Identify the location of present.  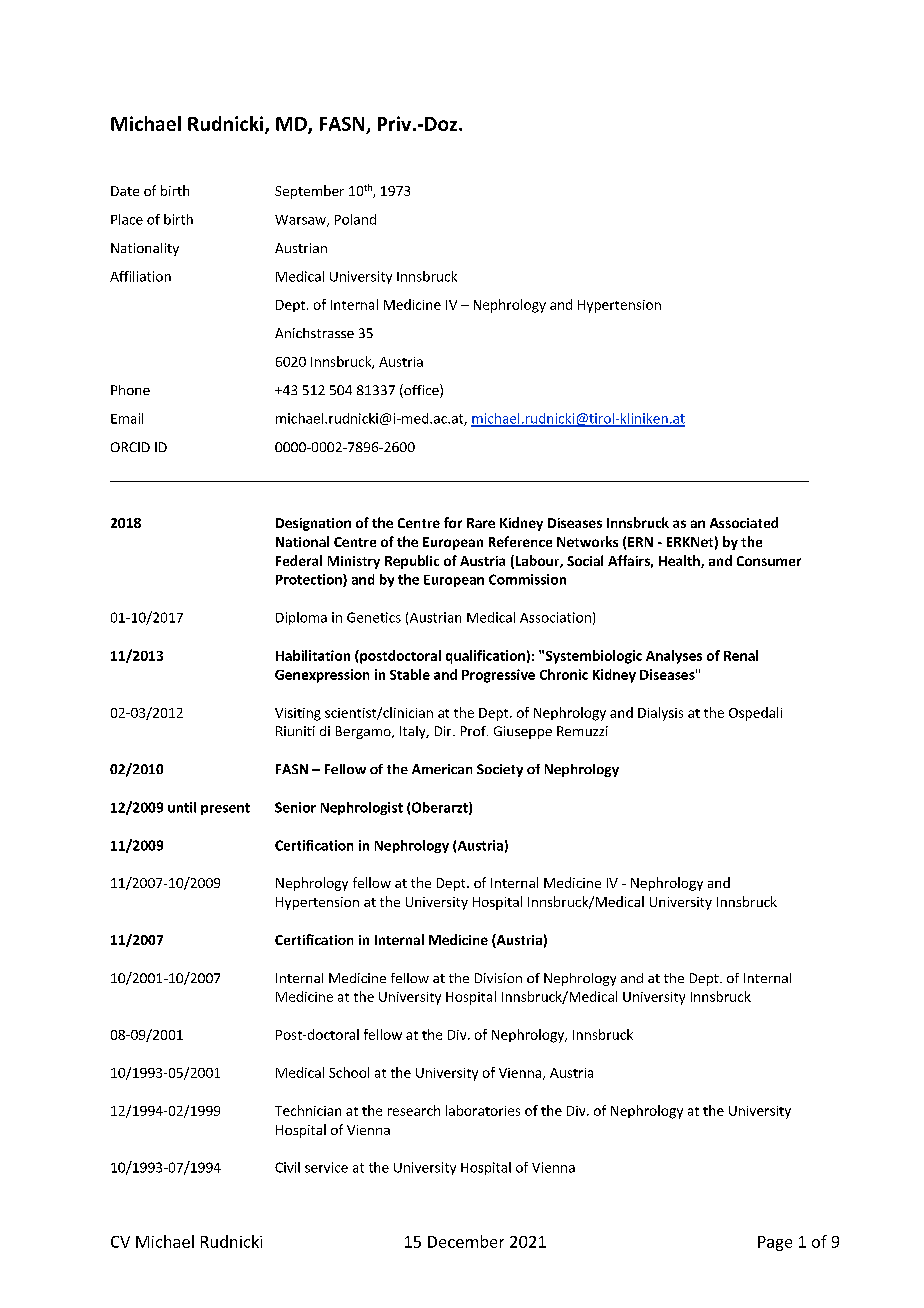
(225, 809).
